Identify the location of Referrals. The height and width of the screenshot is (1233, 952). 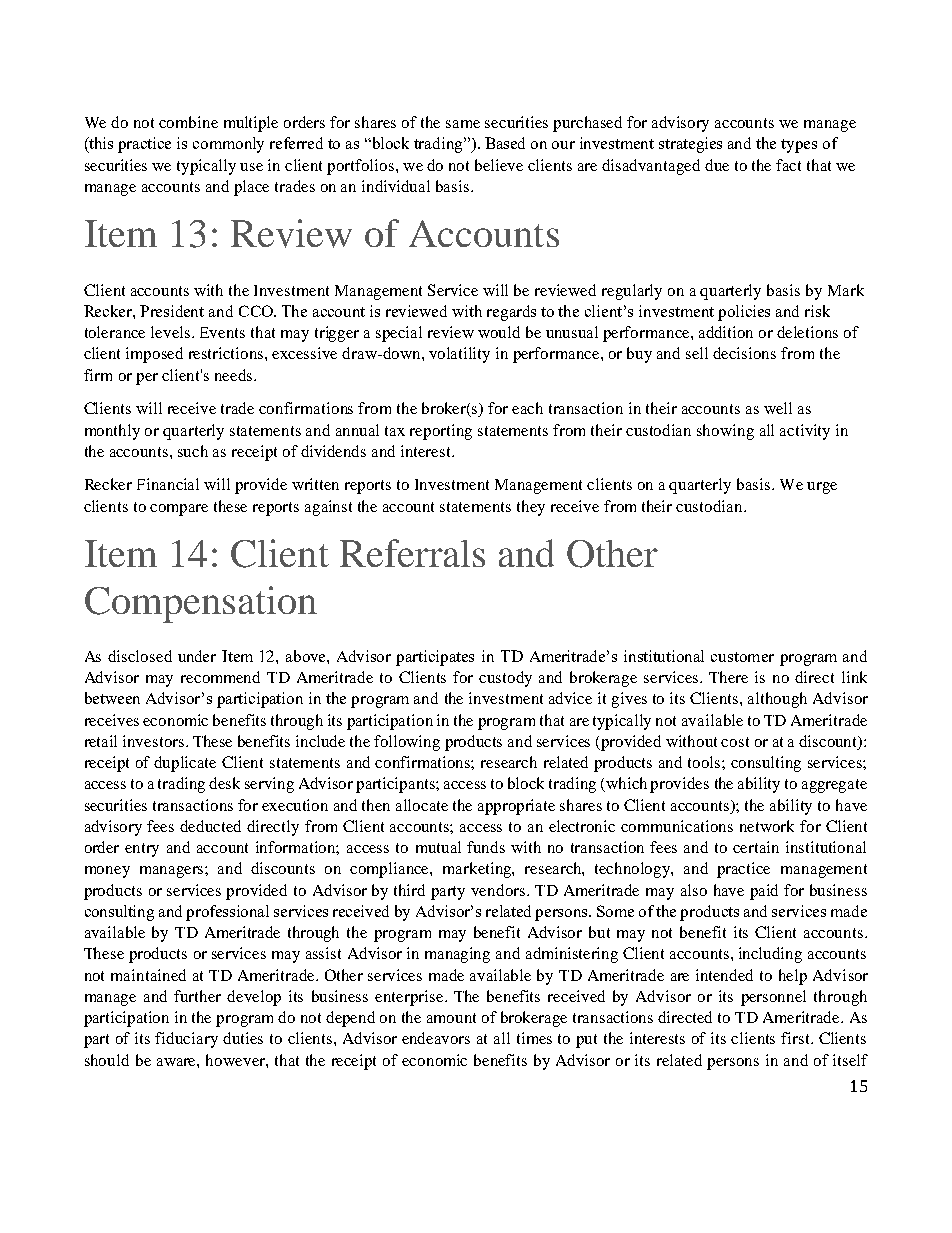
(412, 553).
